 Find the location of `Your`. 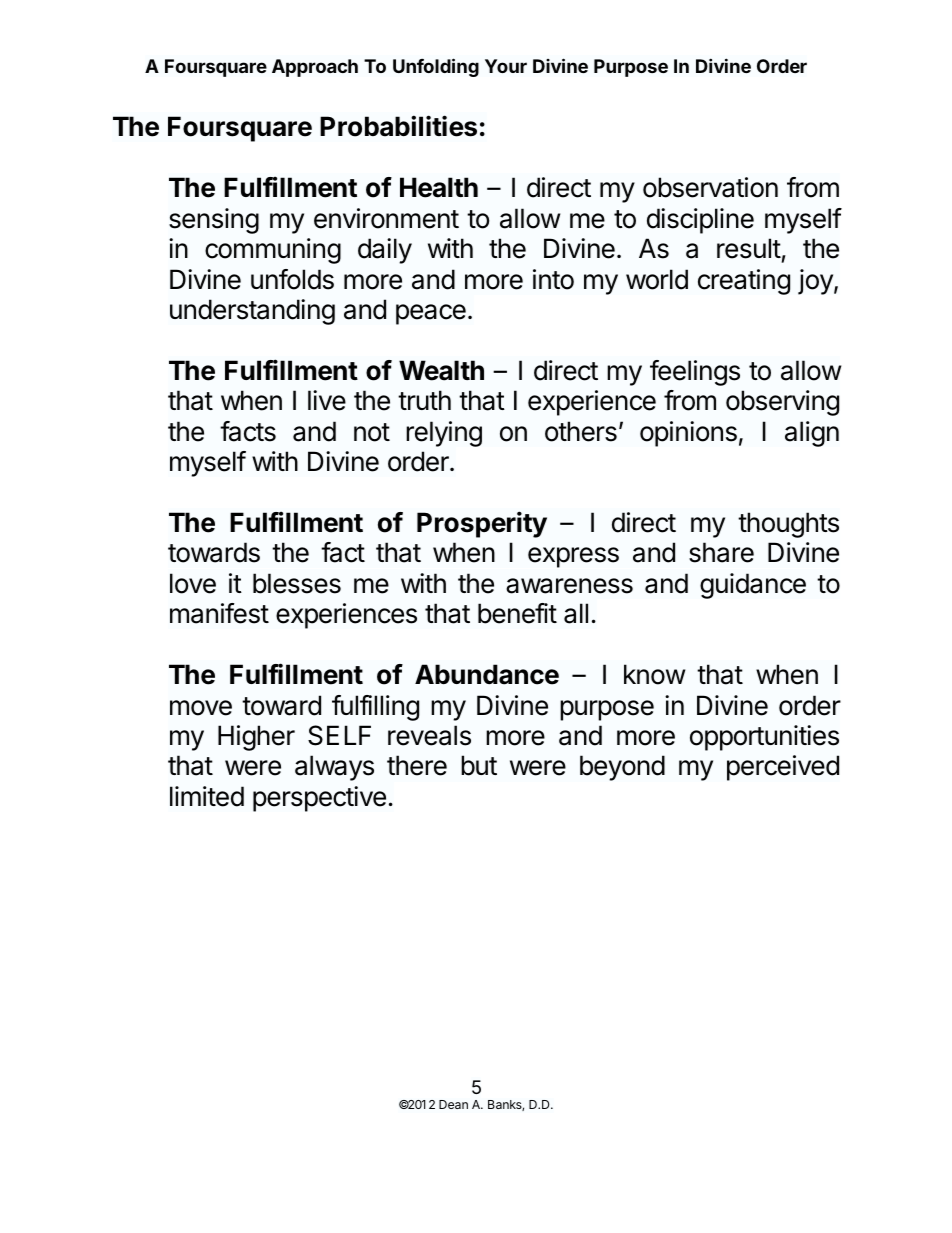

Your is located at coordinates (506, 66).
